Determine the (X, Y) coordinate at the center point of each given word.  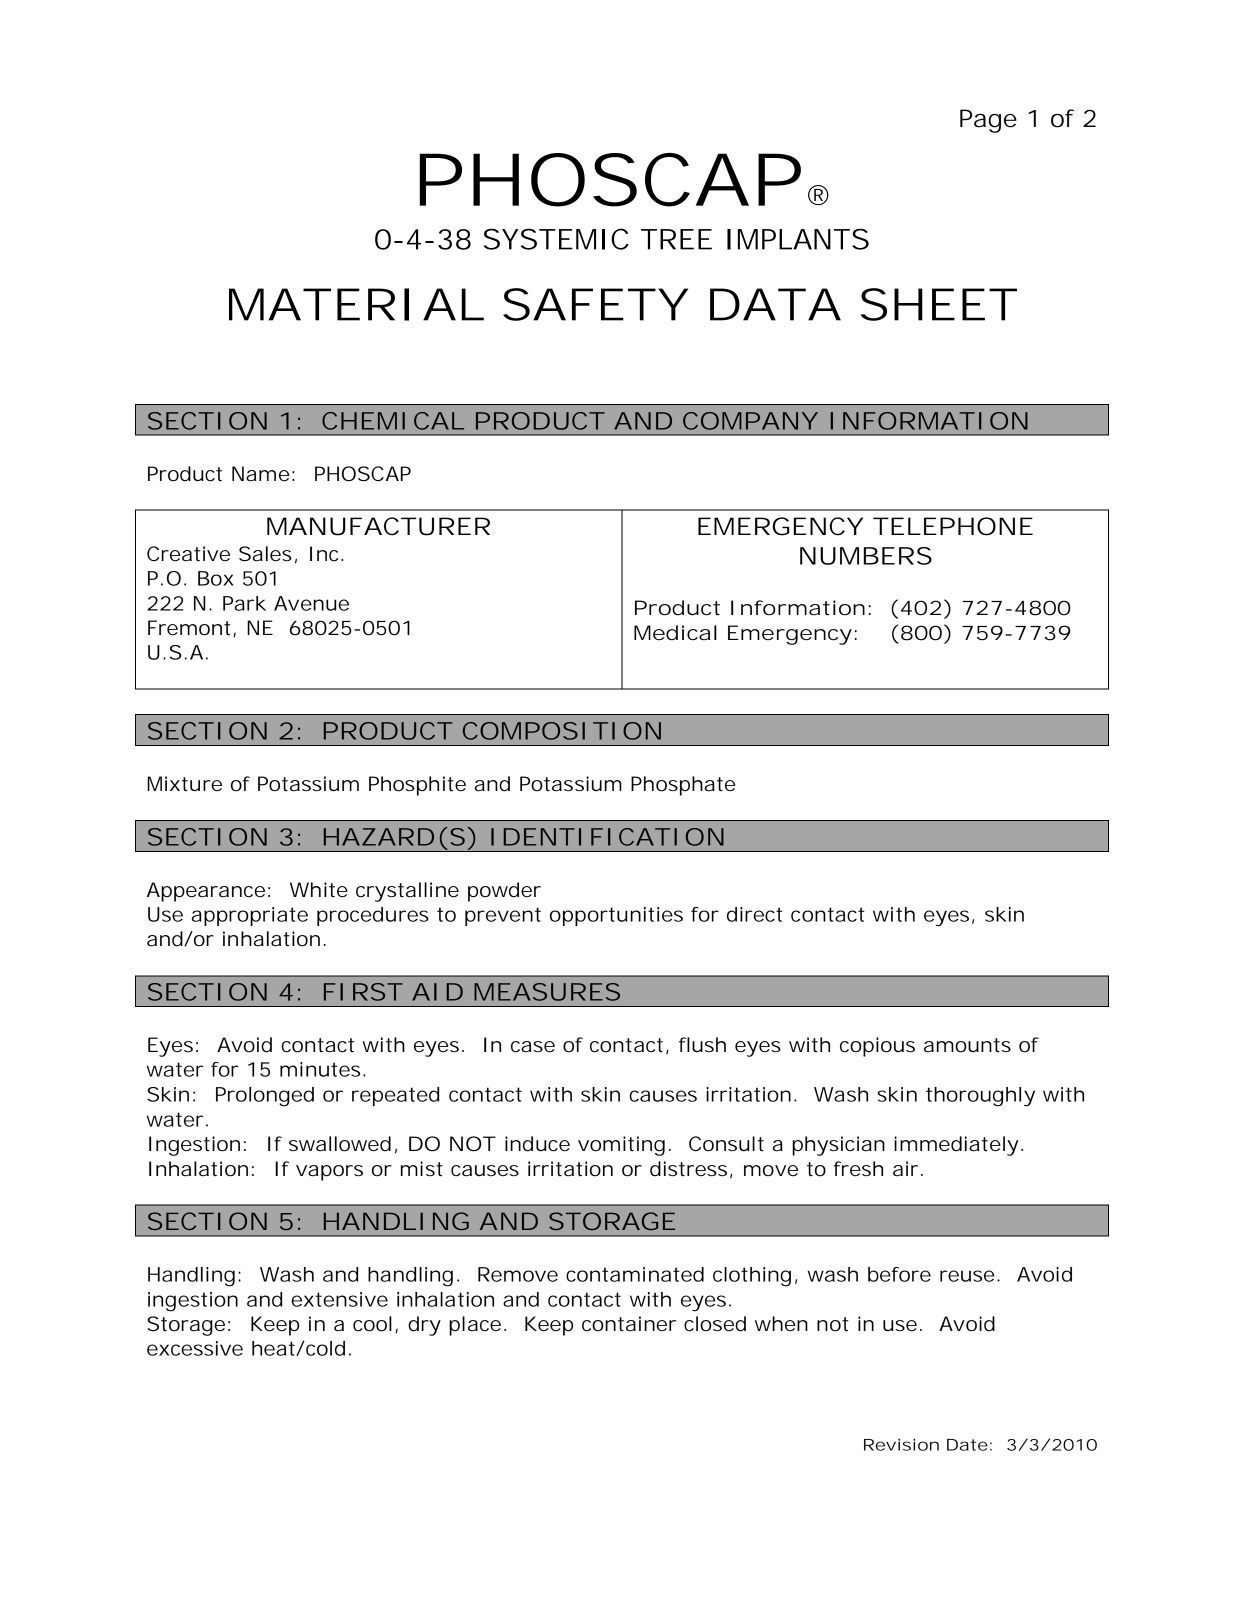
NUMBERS (866, 556)
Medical (675, 633)
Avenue (311, 603)
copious (877, 1047)
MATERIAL (356, 304)
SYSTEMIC (556, 239)
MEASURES (547, 992)
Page (988, 121)
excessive (195, 1348)
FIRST (363, 992)
